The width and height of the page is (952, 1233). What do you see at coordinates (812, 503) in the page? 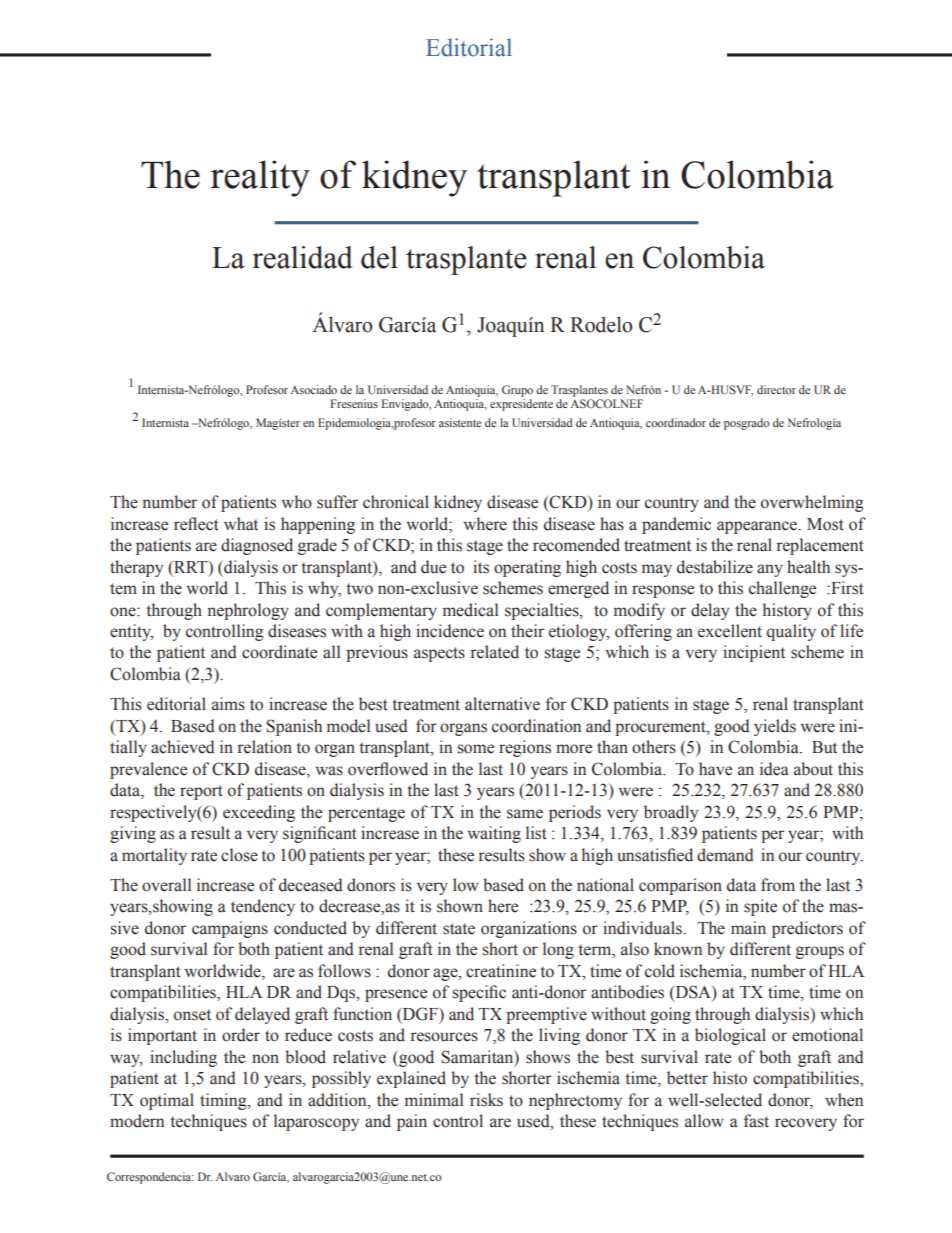
I see `overwhelming` at bounding box center [812, 503].
